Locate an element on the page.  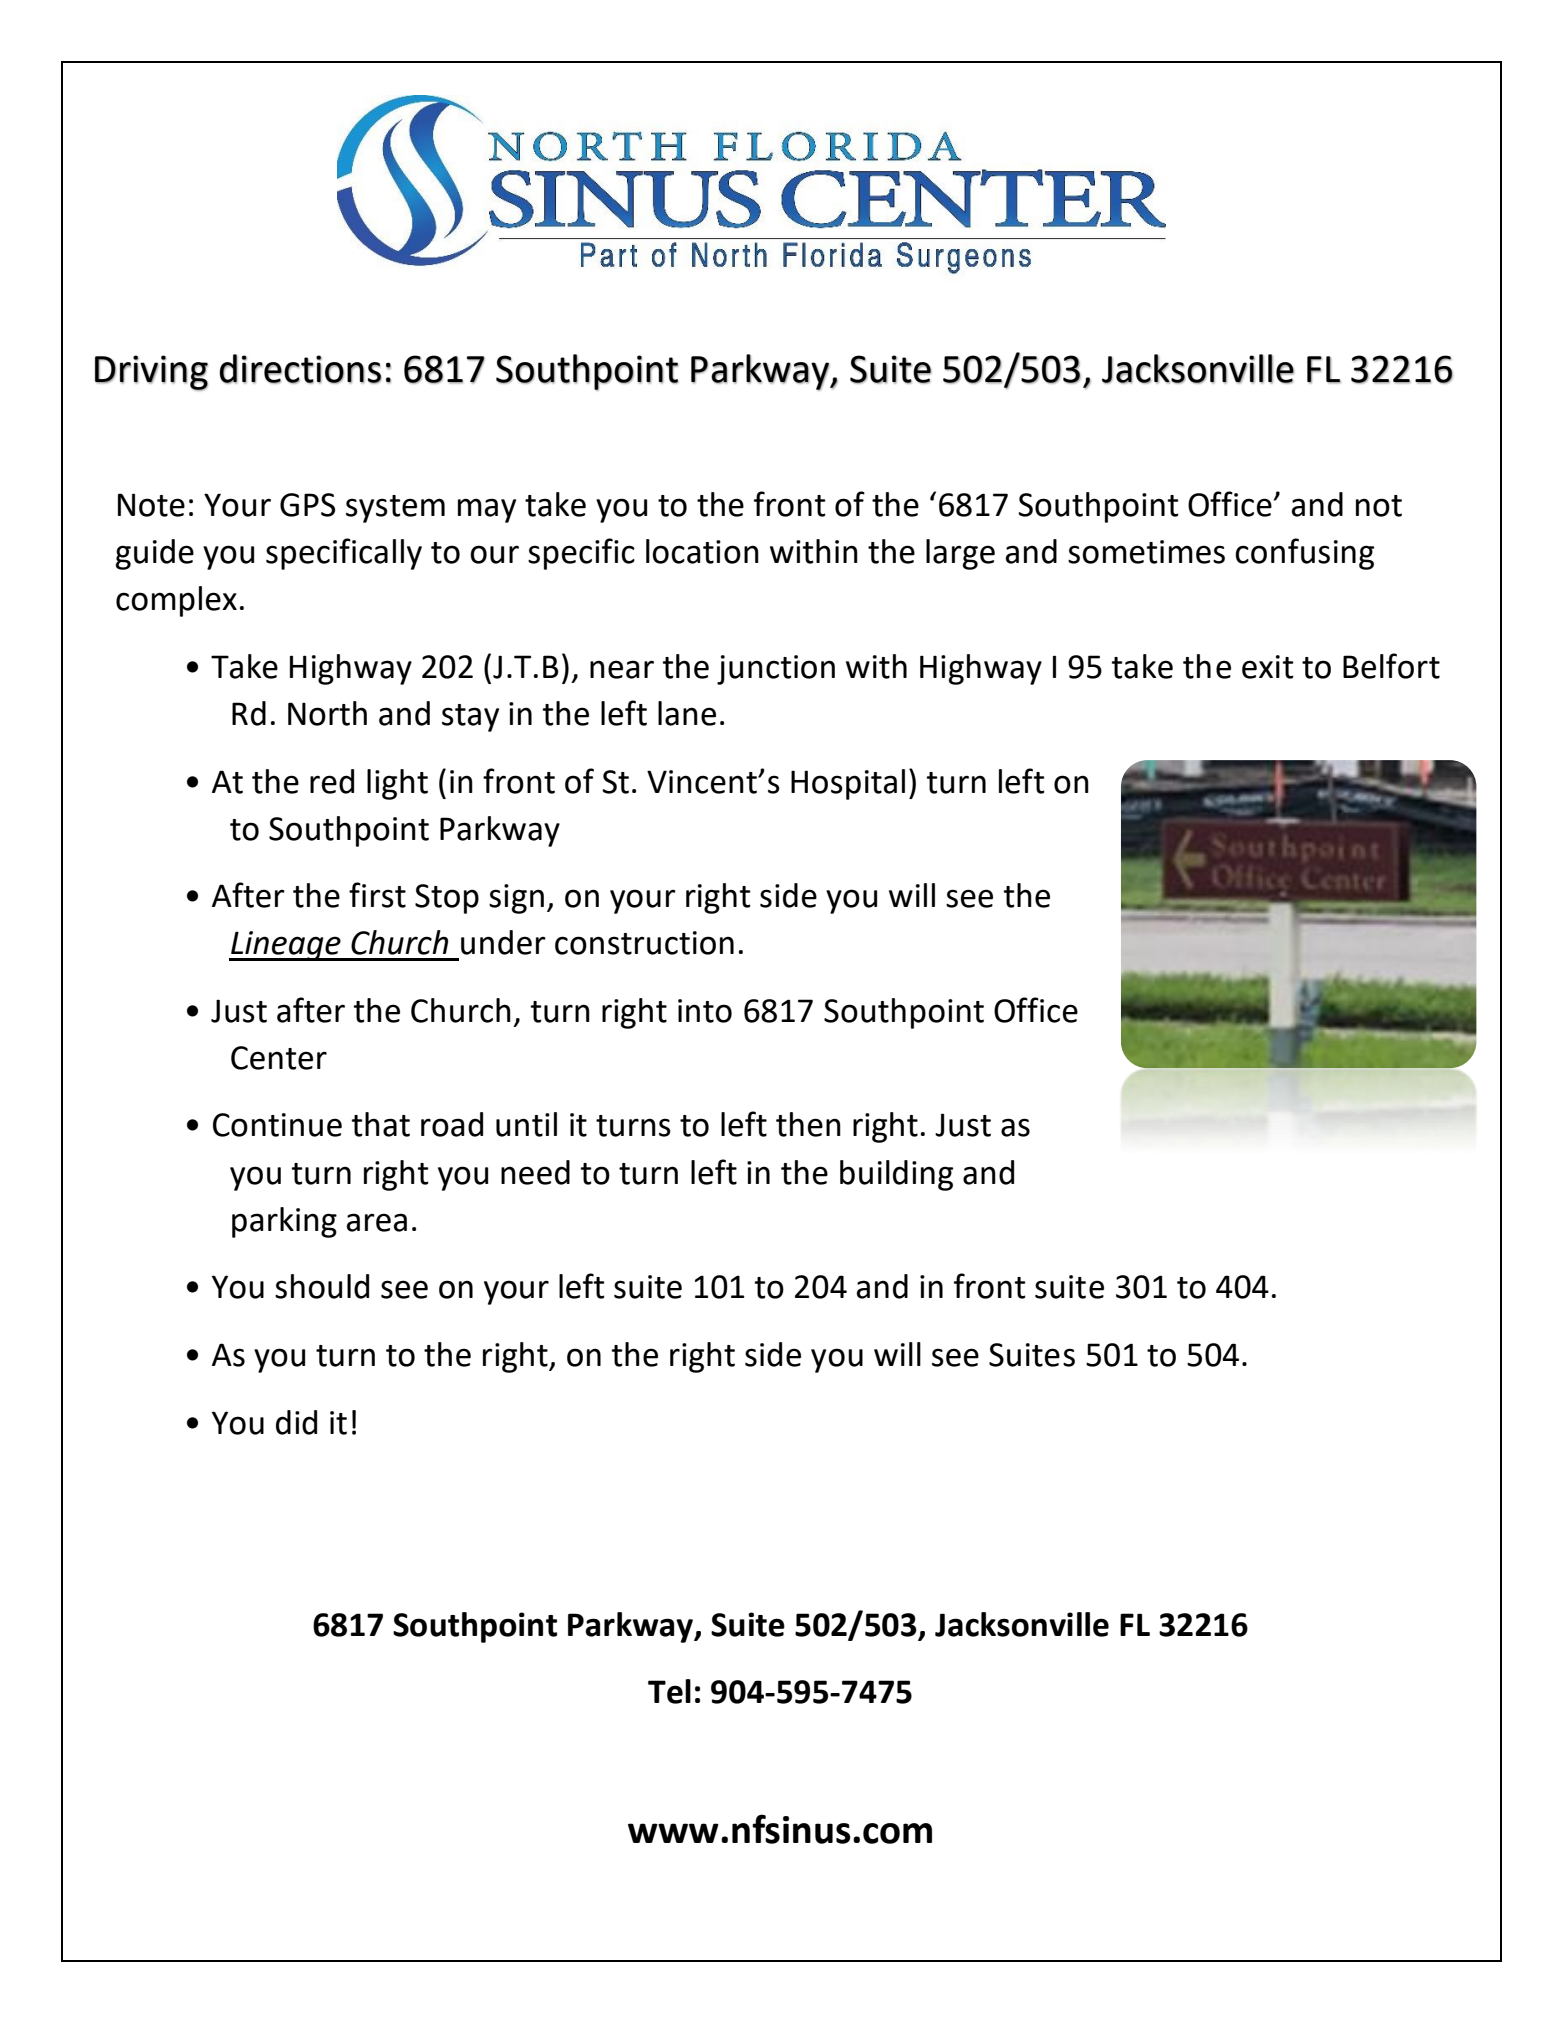
lane is located at coordinates (687, 713).
